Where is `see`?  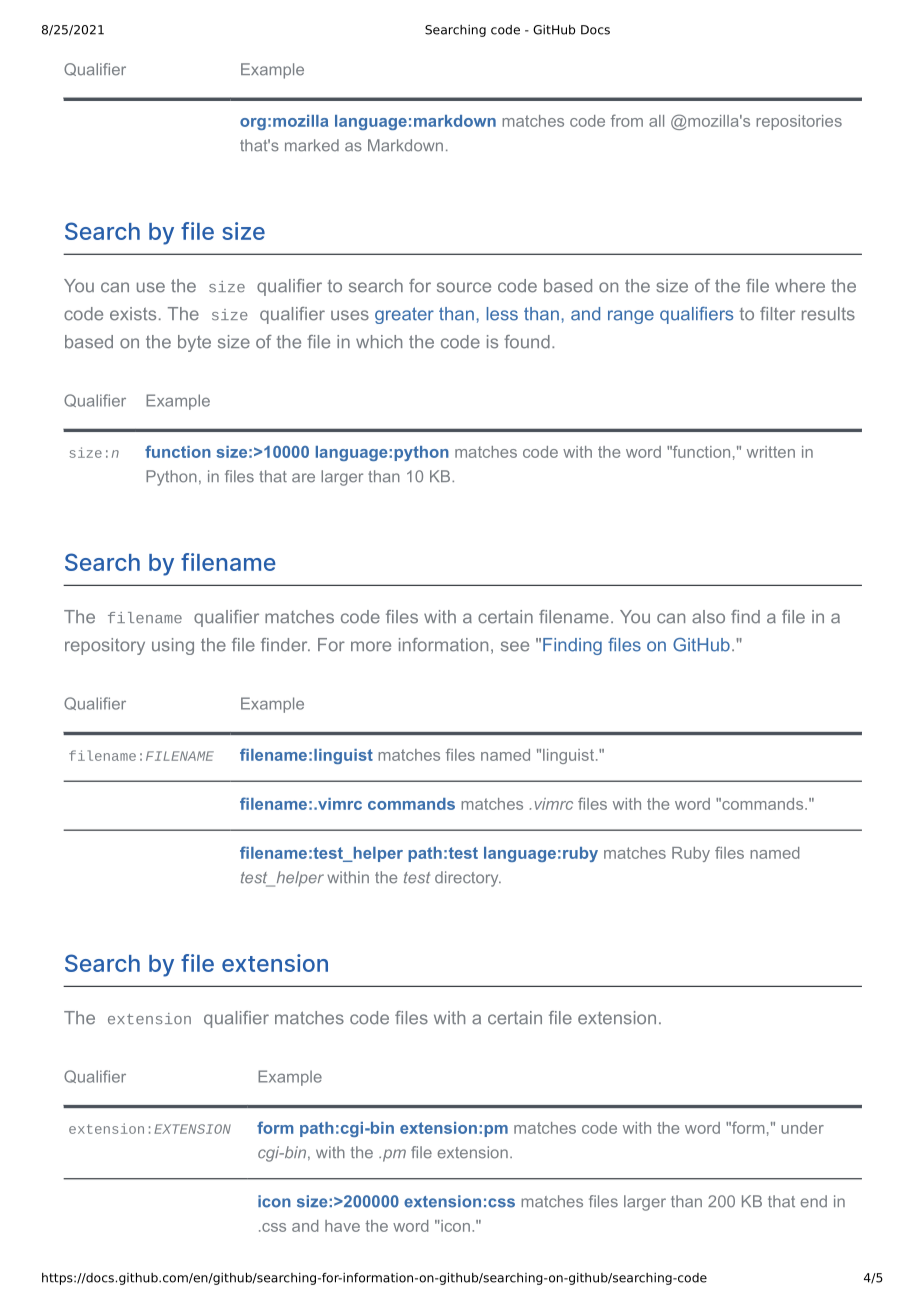 see is located at coordinates (515, 646).
